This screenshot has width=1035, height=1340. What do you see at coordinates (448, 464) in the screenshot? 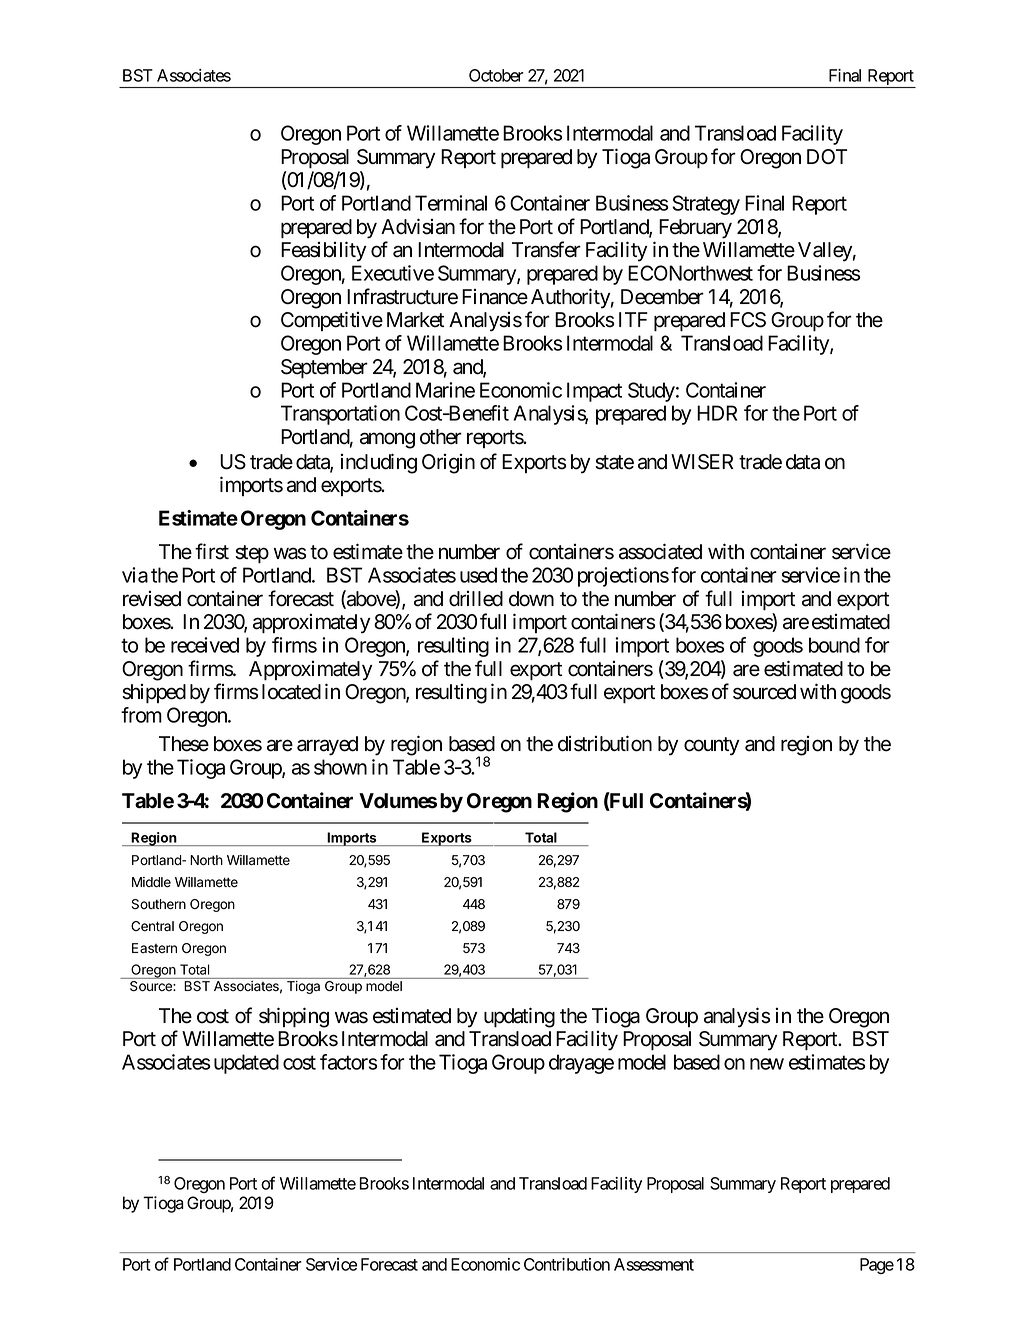
I see `Origin` at bounding box center [448, 464].
